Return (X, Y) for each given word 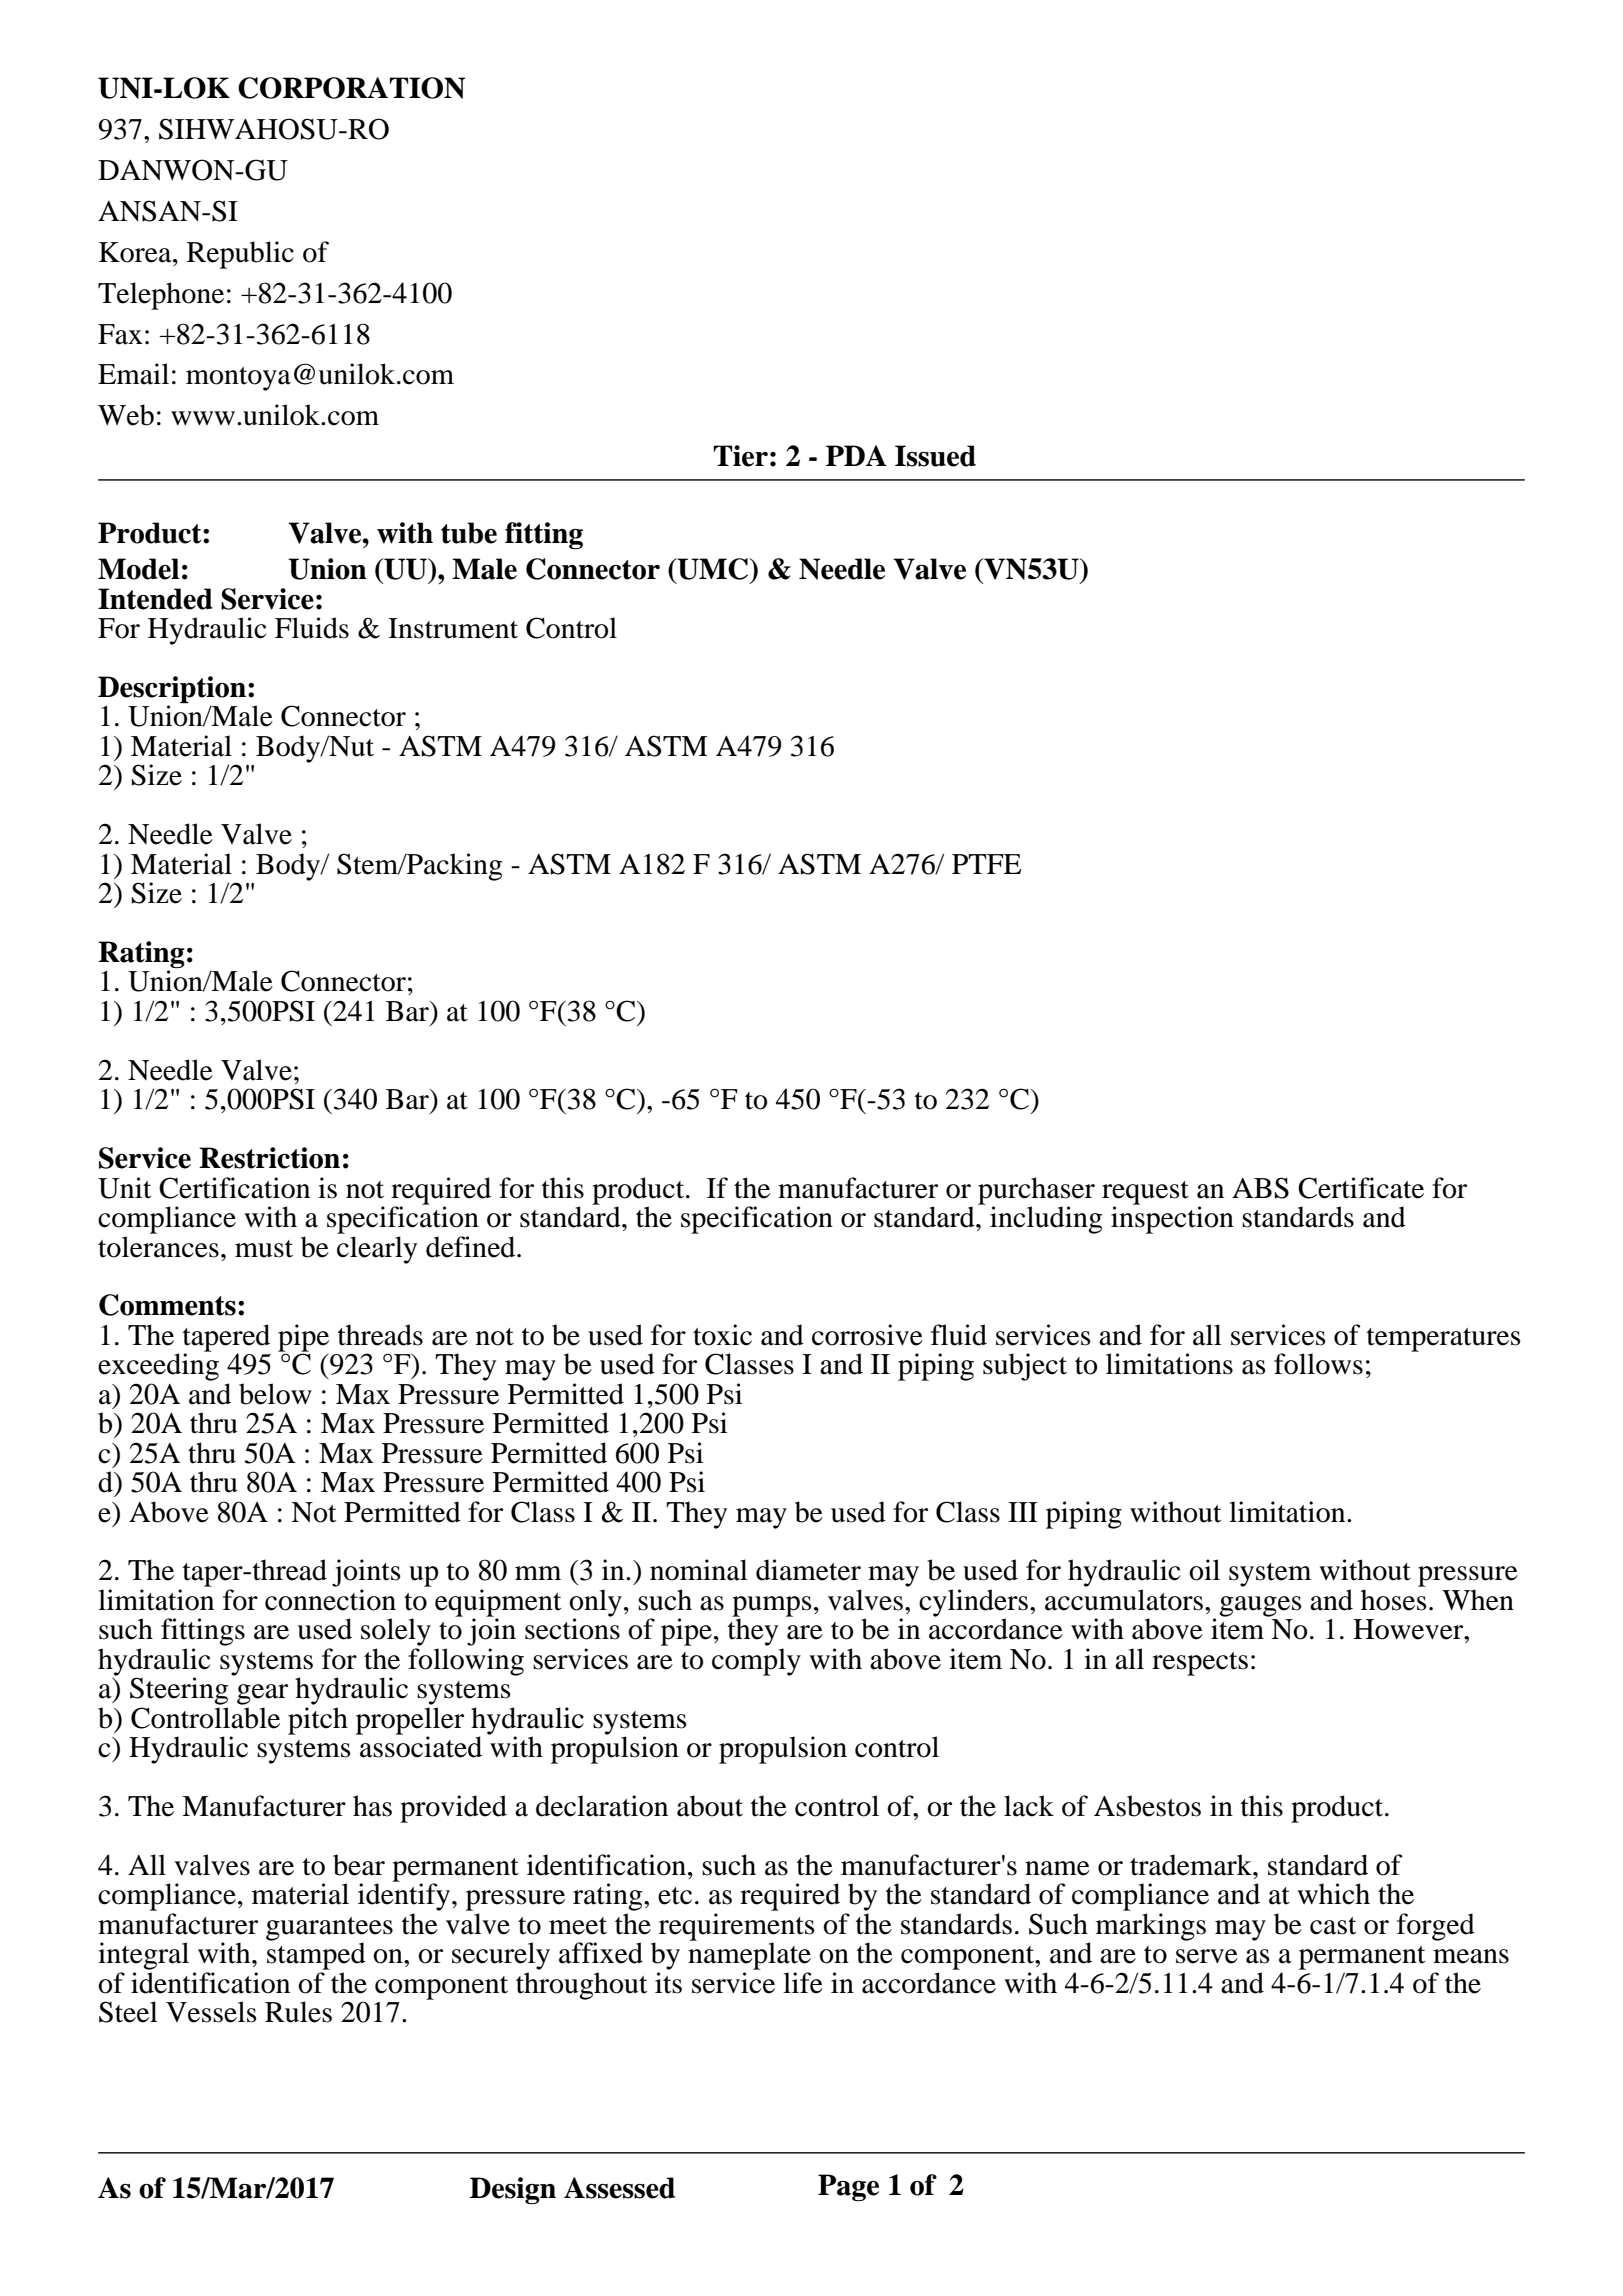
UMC (713, 569)
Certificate (1361, 1188)
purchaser (1036, 1192)
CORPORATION (351, 88)
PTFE (987, 864)
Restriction (269, 1158)
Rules (298, 2012)
